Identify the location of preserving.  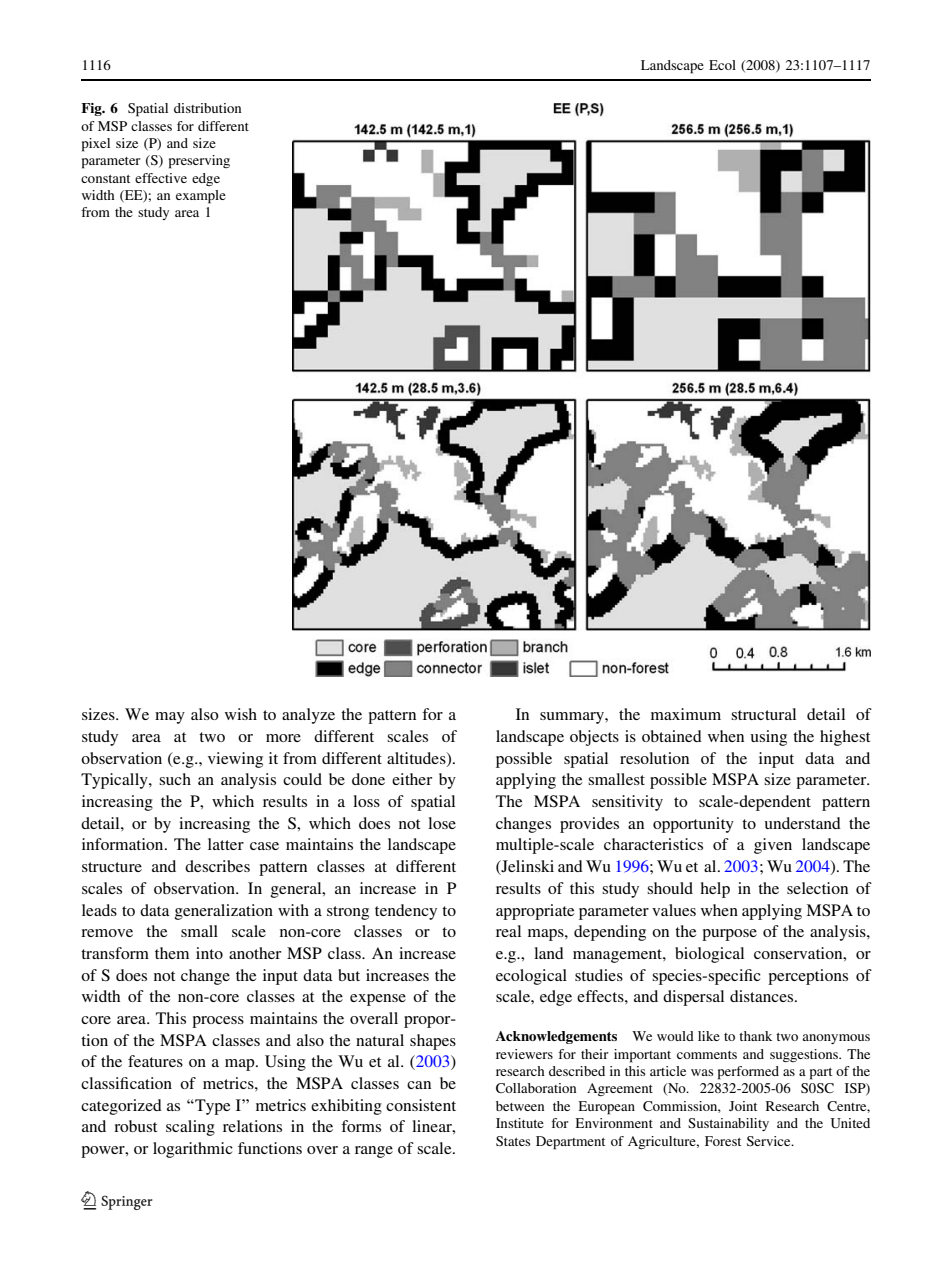
(199, 162).
